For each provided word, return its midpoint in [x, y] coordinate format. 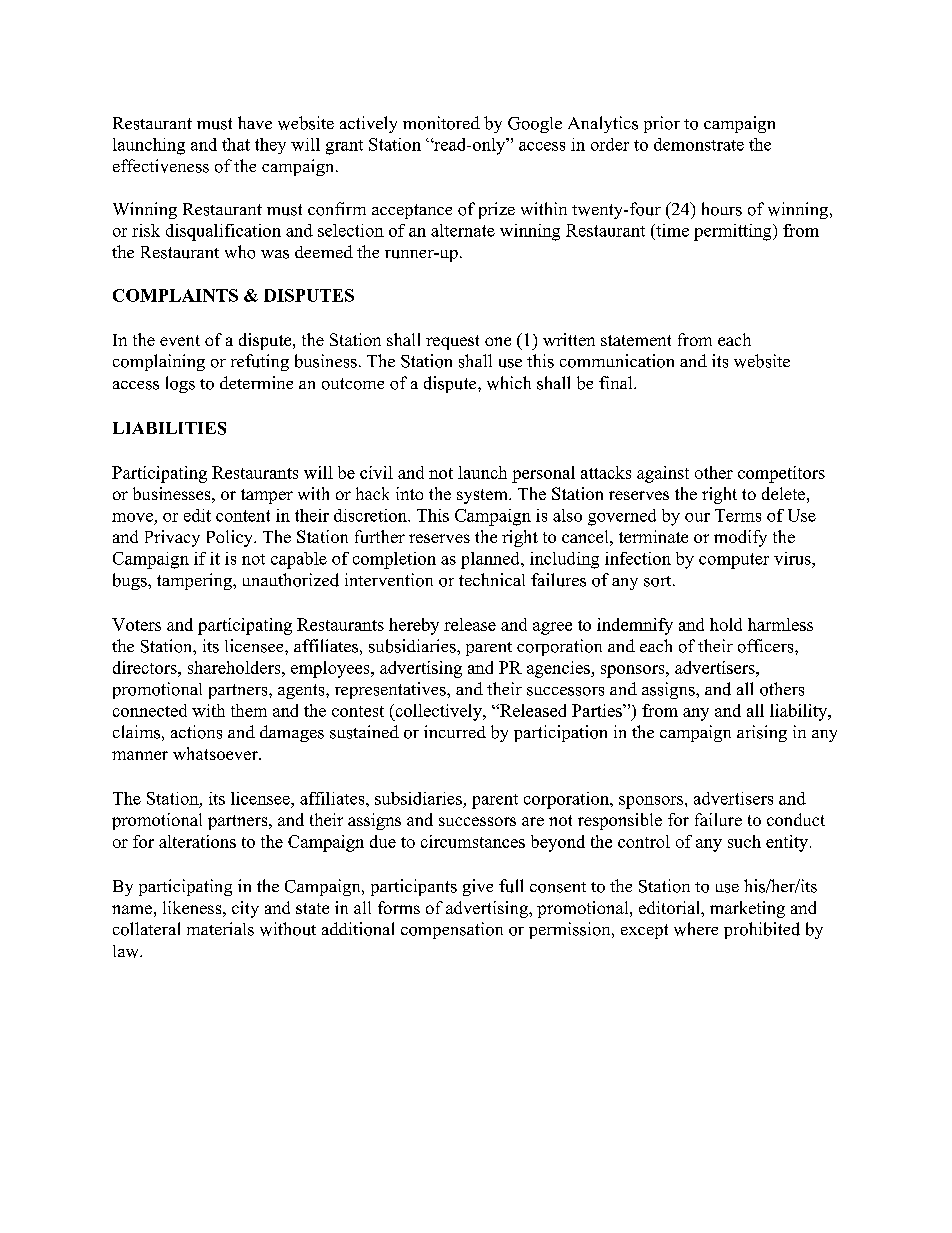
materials [220, 929]
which [509, 383]
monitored [441, 123]
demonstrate [699, 144]
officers [767, 646]
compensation [452, 930]
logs [180, 384]
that [236, 144]
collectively [438, 712]
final [617, 382]
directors [146, 667]
